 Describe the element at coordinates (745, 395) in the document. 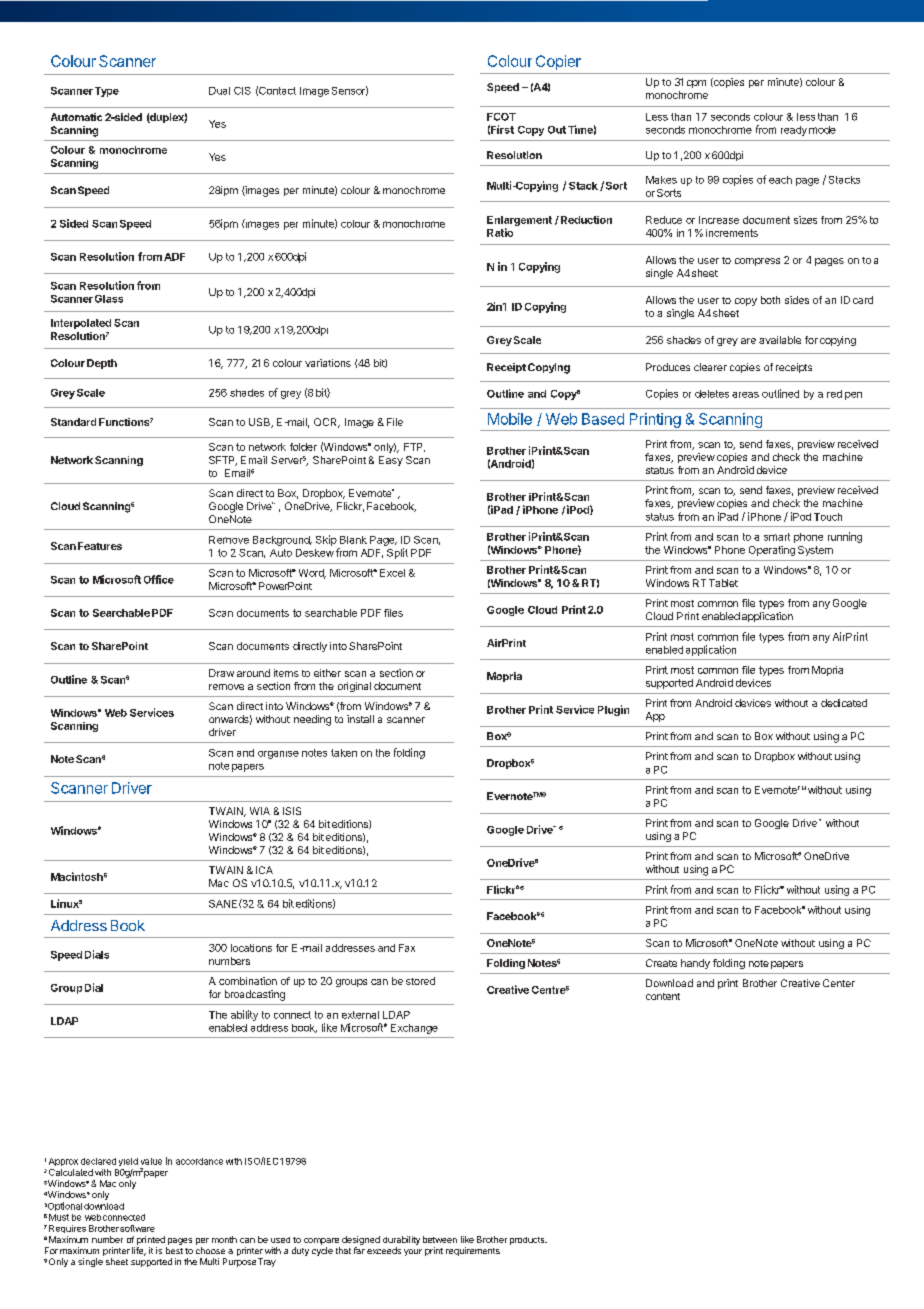

I see `areas` at that location.
